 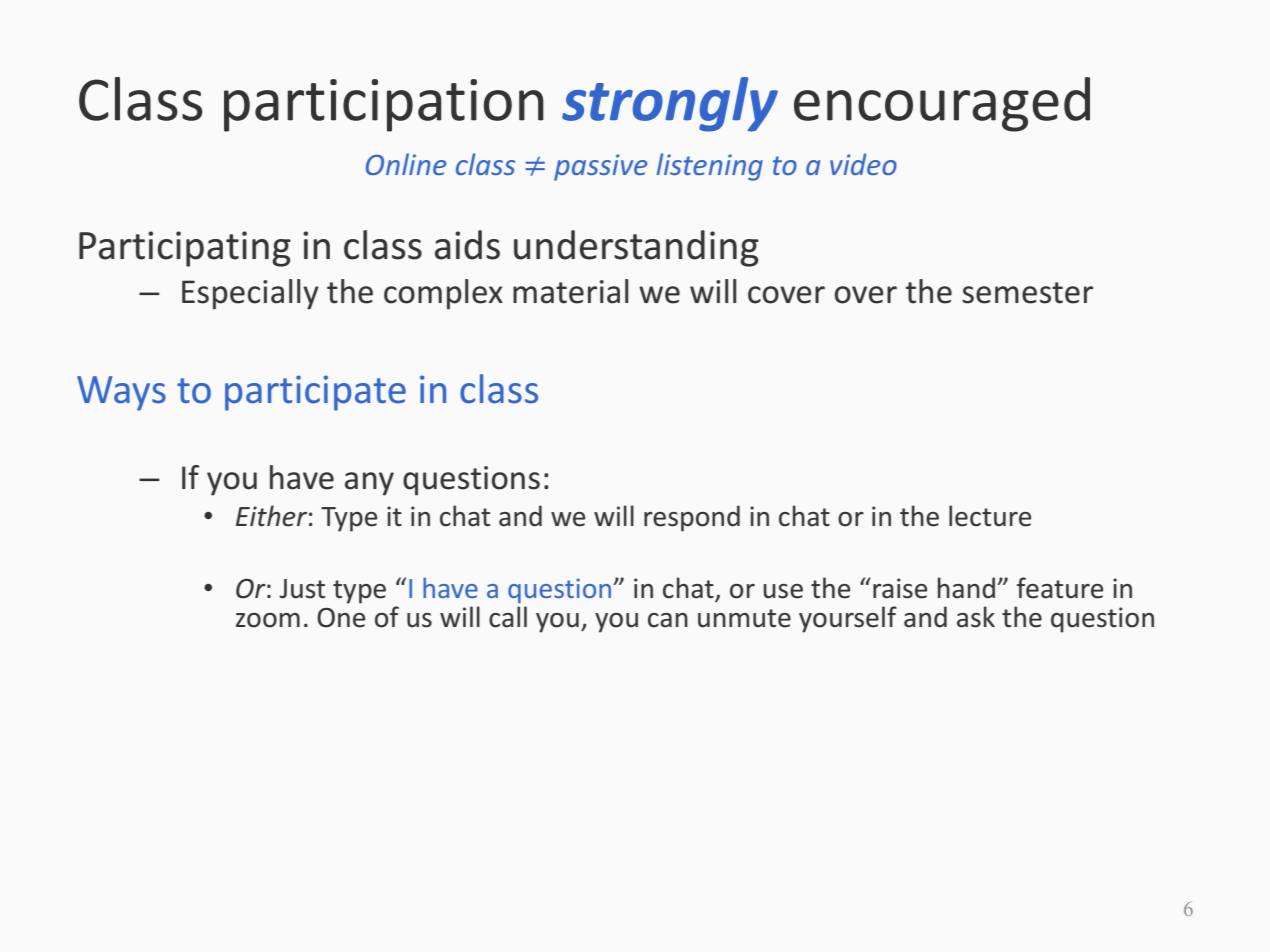 I want to click on semester, so click(x=1027, y=293).
